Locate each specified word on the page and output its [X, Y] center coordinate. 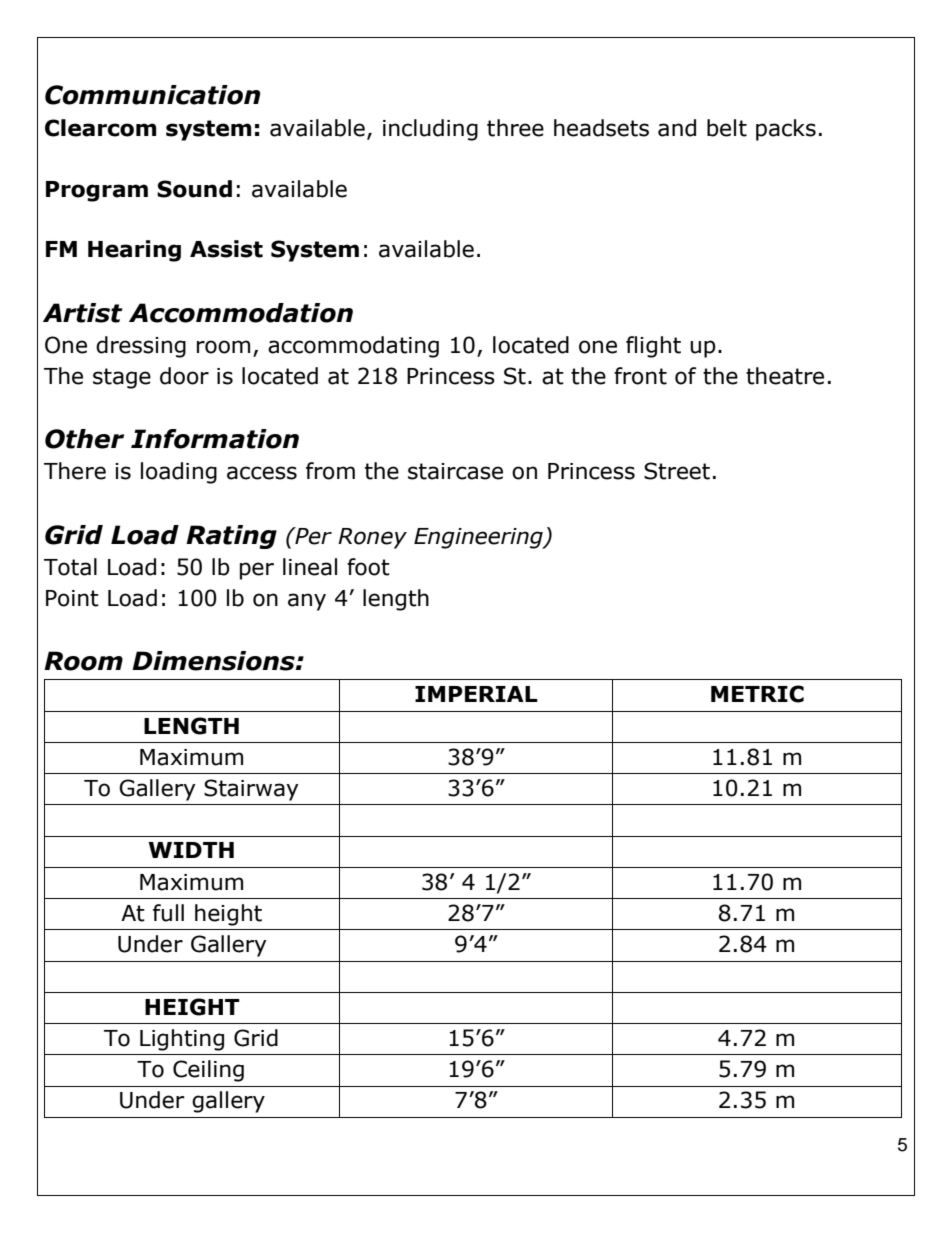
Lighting [182, 1040]
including [430, 130]
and [677, 128]
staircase [455, 471]
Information [215, 439]
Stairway [251, 790]
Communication [153, 95]
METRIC [757, 694]
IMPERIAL [476, 694]
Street [677, 471]
